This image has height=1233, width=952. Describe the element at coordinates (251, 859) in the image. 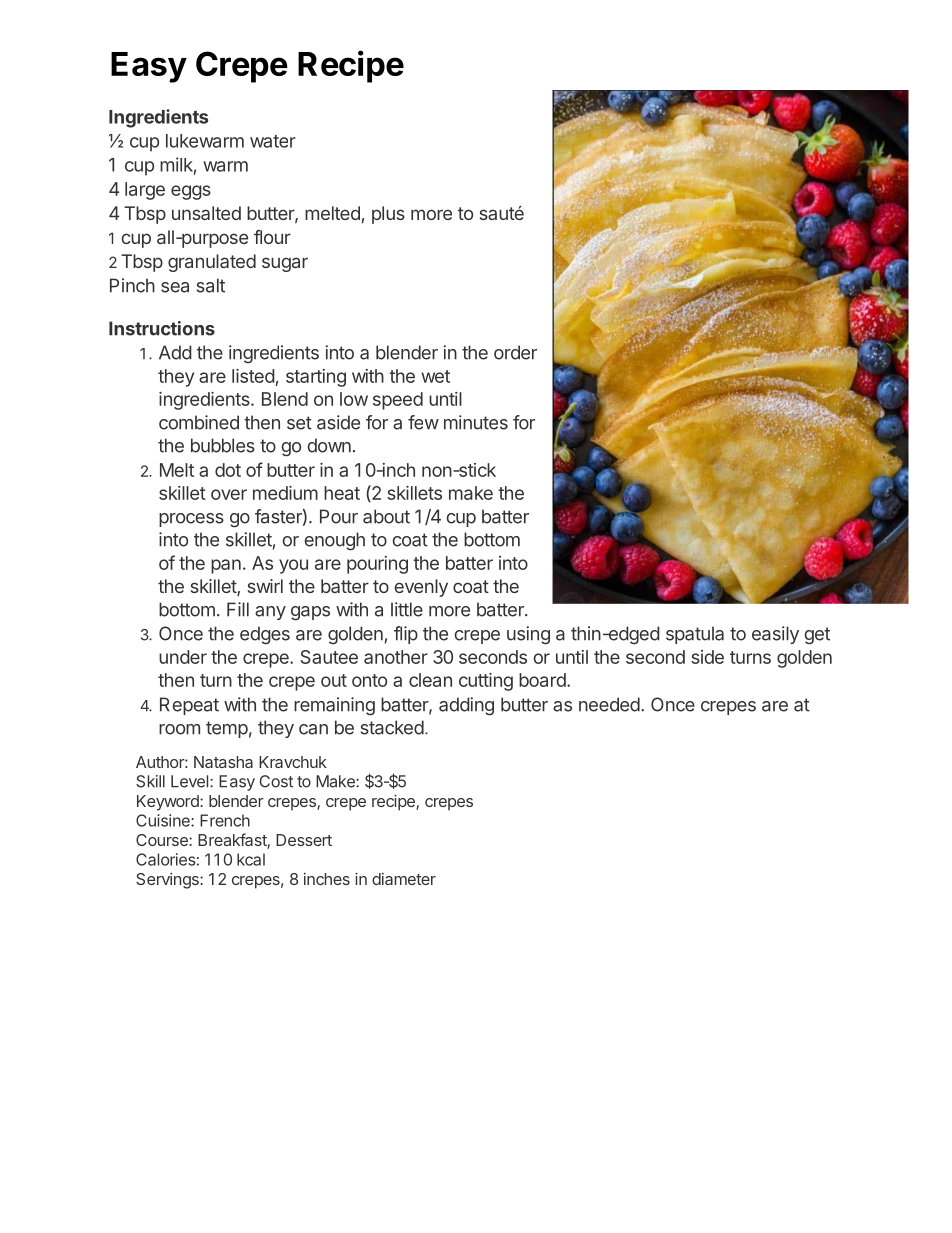

I see `kcal` at that location.
